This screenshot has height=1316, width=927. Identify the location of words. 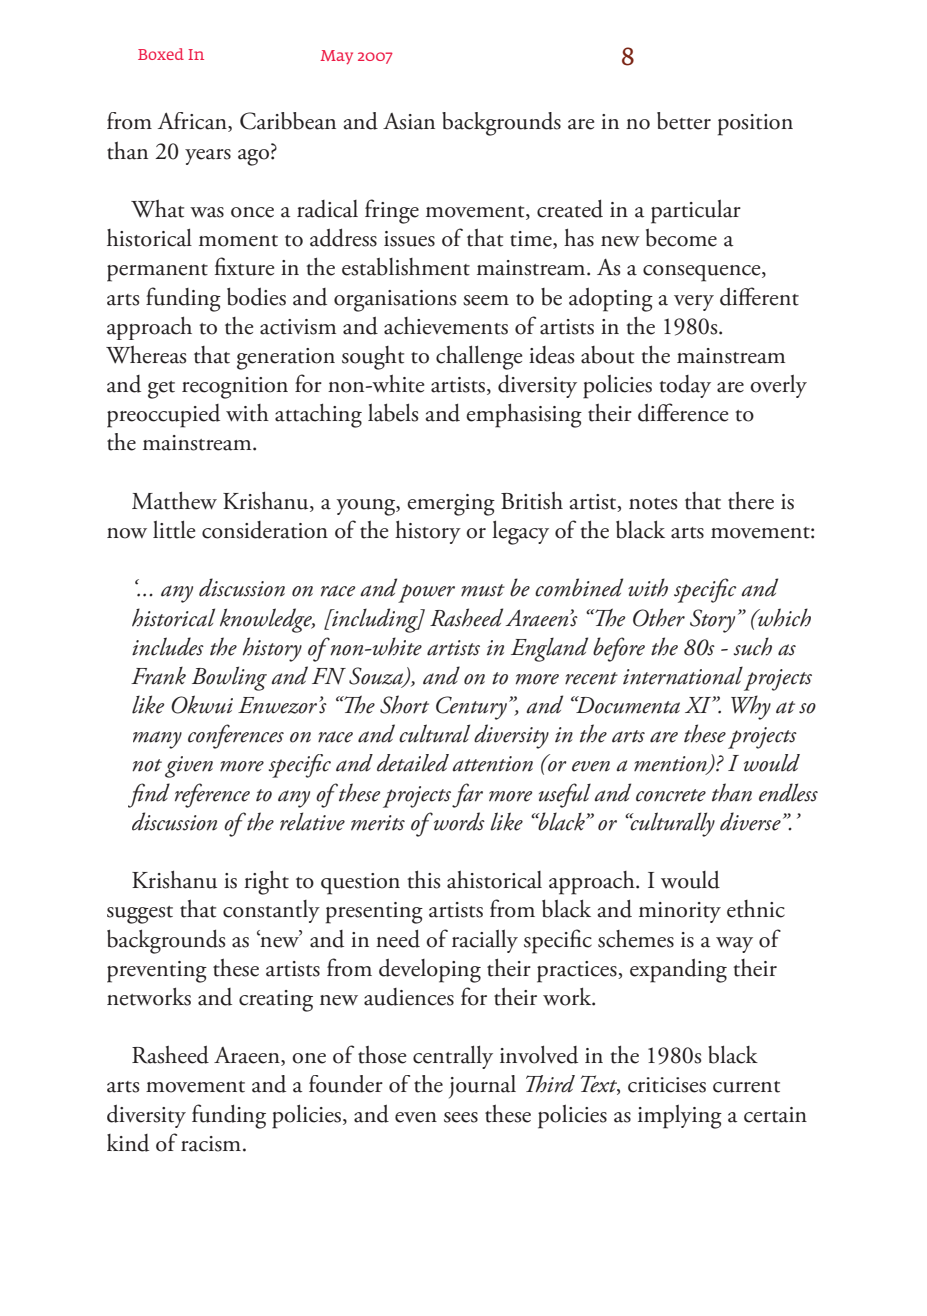
(458, 821).
